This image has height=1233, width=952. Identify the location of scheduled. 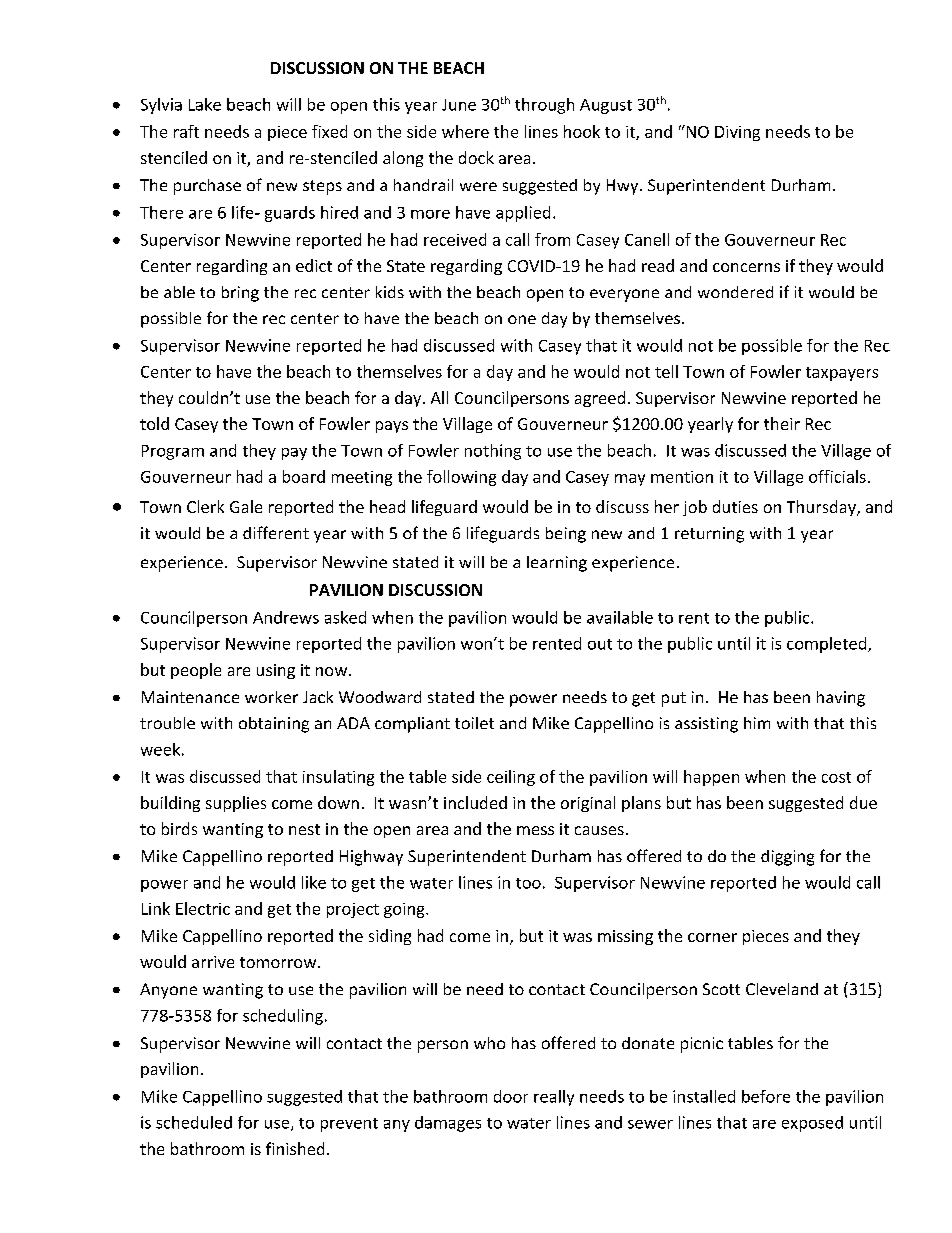
(194, 1122).
